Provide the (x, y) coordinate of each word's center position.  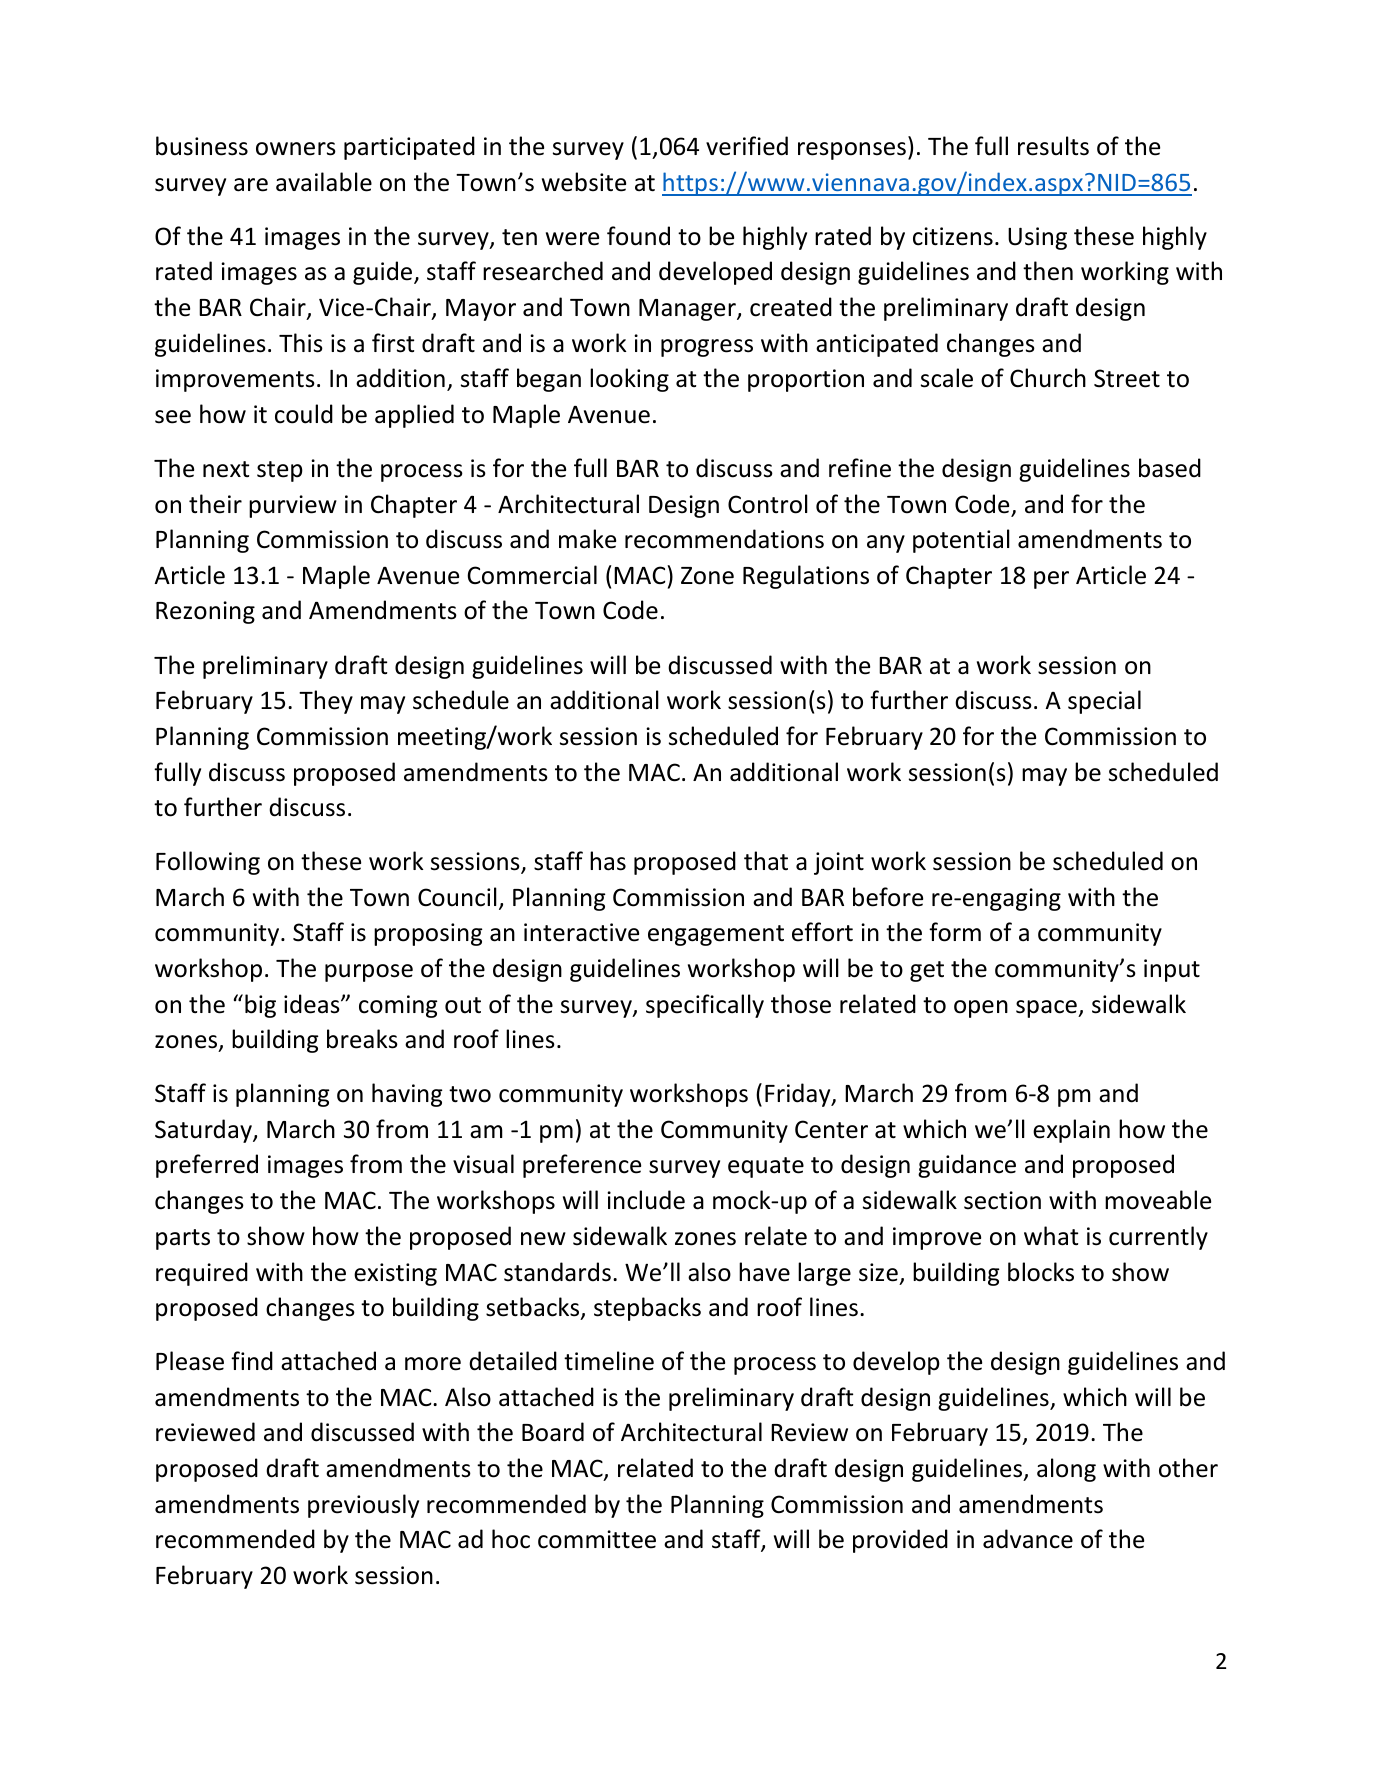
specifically (705, 1006)
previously (363, 1506)
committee (597, 1539)
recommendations (724, 539)
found (638, 236)
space (1047, 1009)
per (1051, 580)
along (1066, 1470)
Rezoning (205, 612)
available (324, 182)
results (1053, 146)
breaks (362, 1039)
